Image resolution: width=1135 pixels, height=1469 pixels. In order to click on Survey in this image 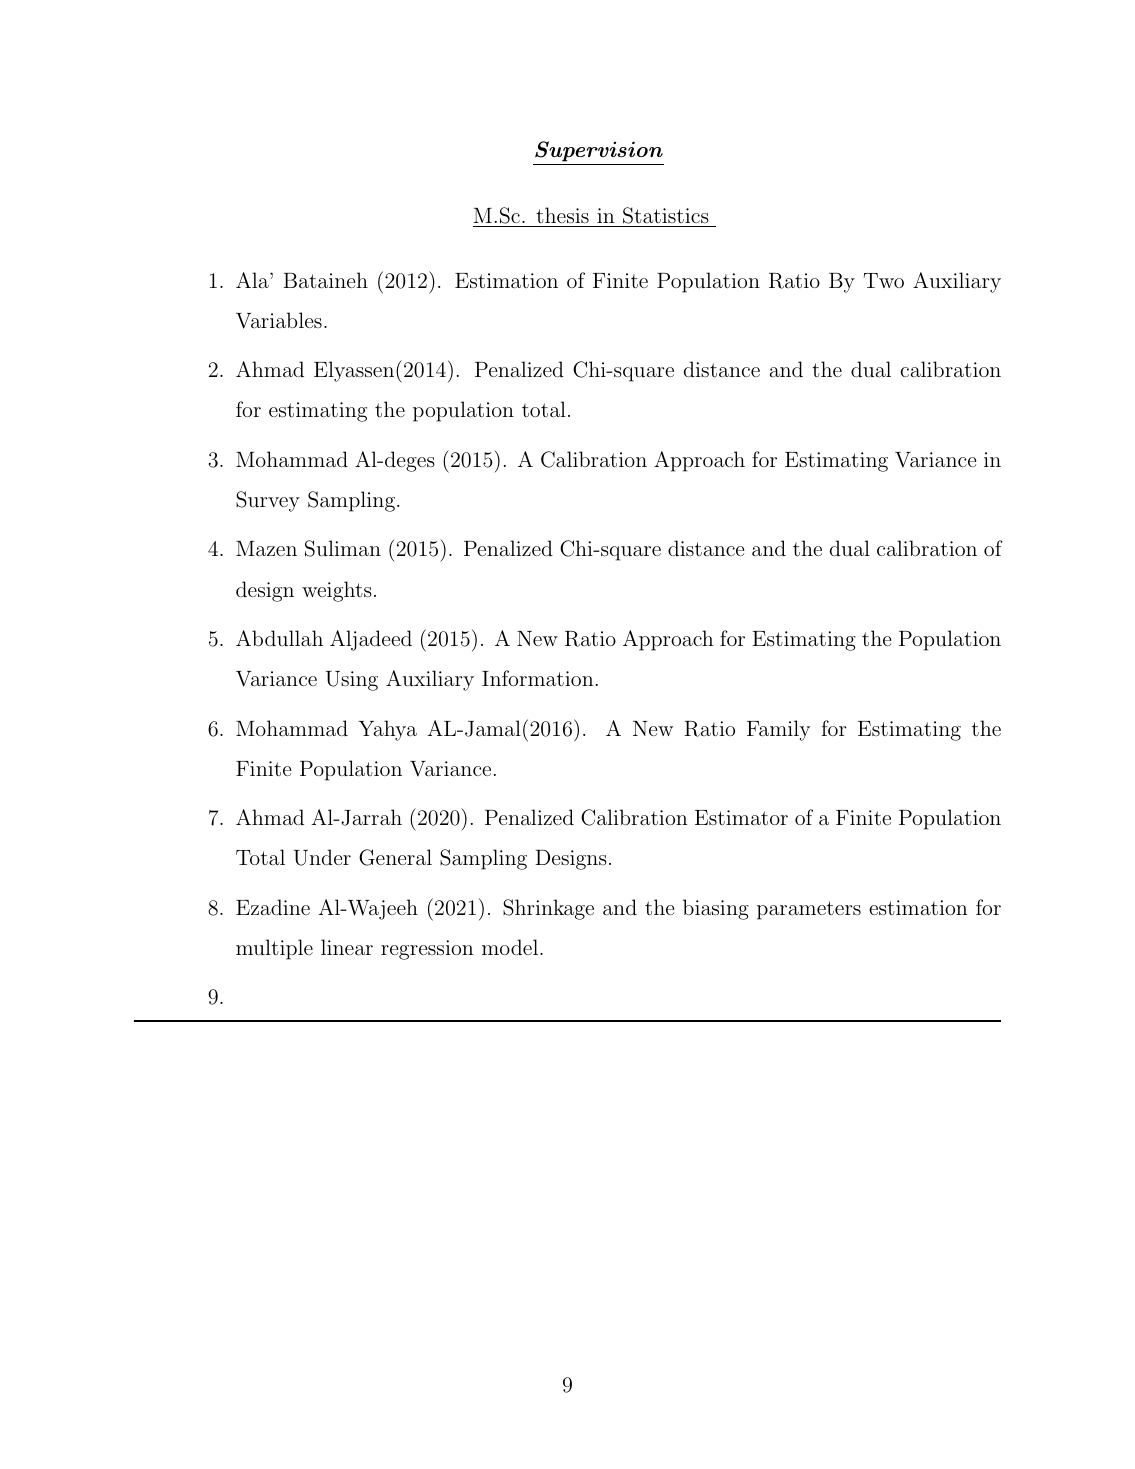, I will do `click(268, 501)`.
